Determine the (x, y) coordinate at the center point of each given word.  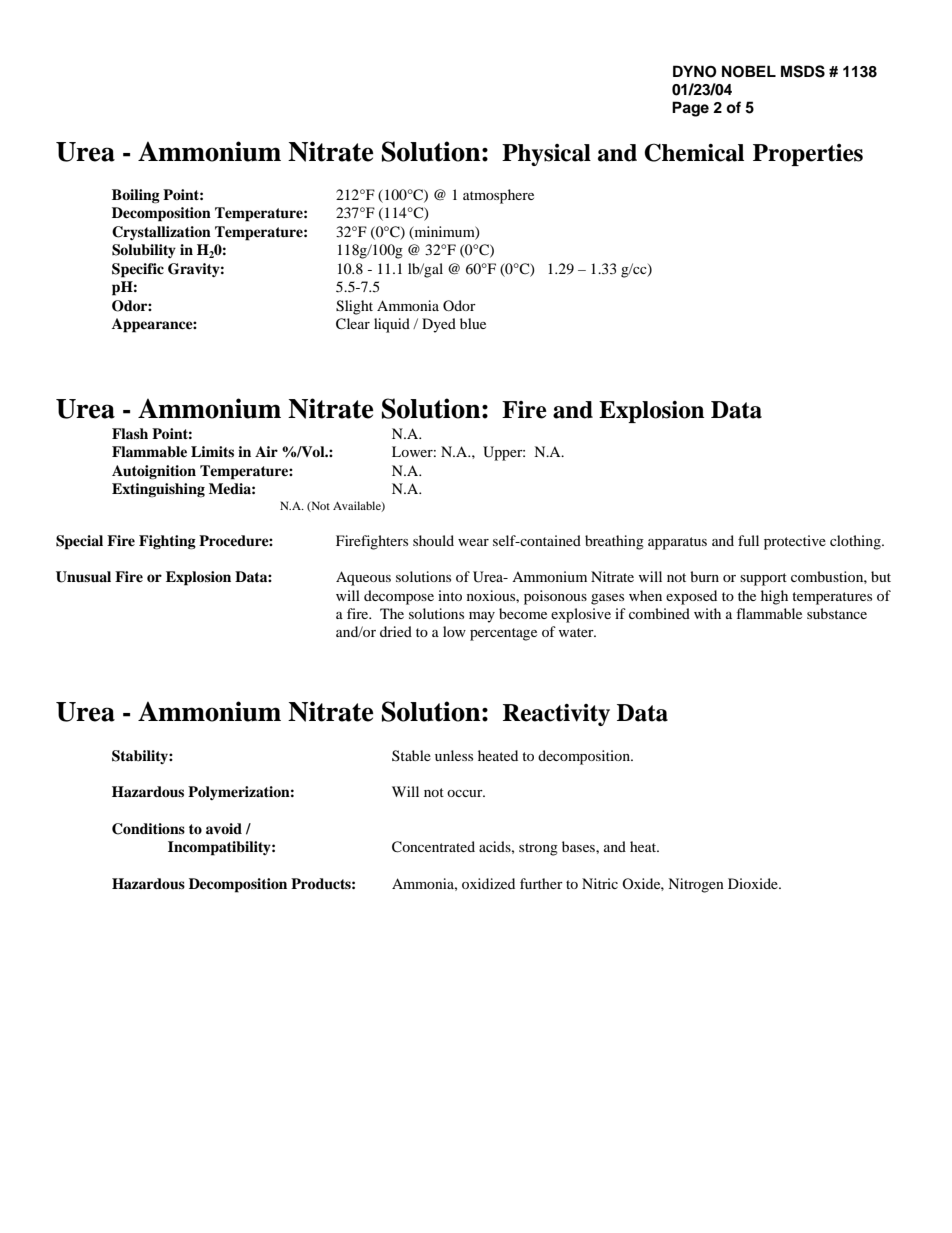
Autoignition (154, 472)
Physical (546, 155)
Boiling (136, 196)
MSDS (803, 71)
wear (473, 542)
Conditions (148, 829)
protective (795, 542)
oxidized (488, 883)
